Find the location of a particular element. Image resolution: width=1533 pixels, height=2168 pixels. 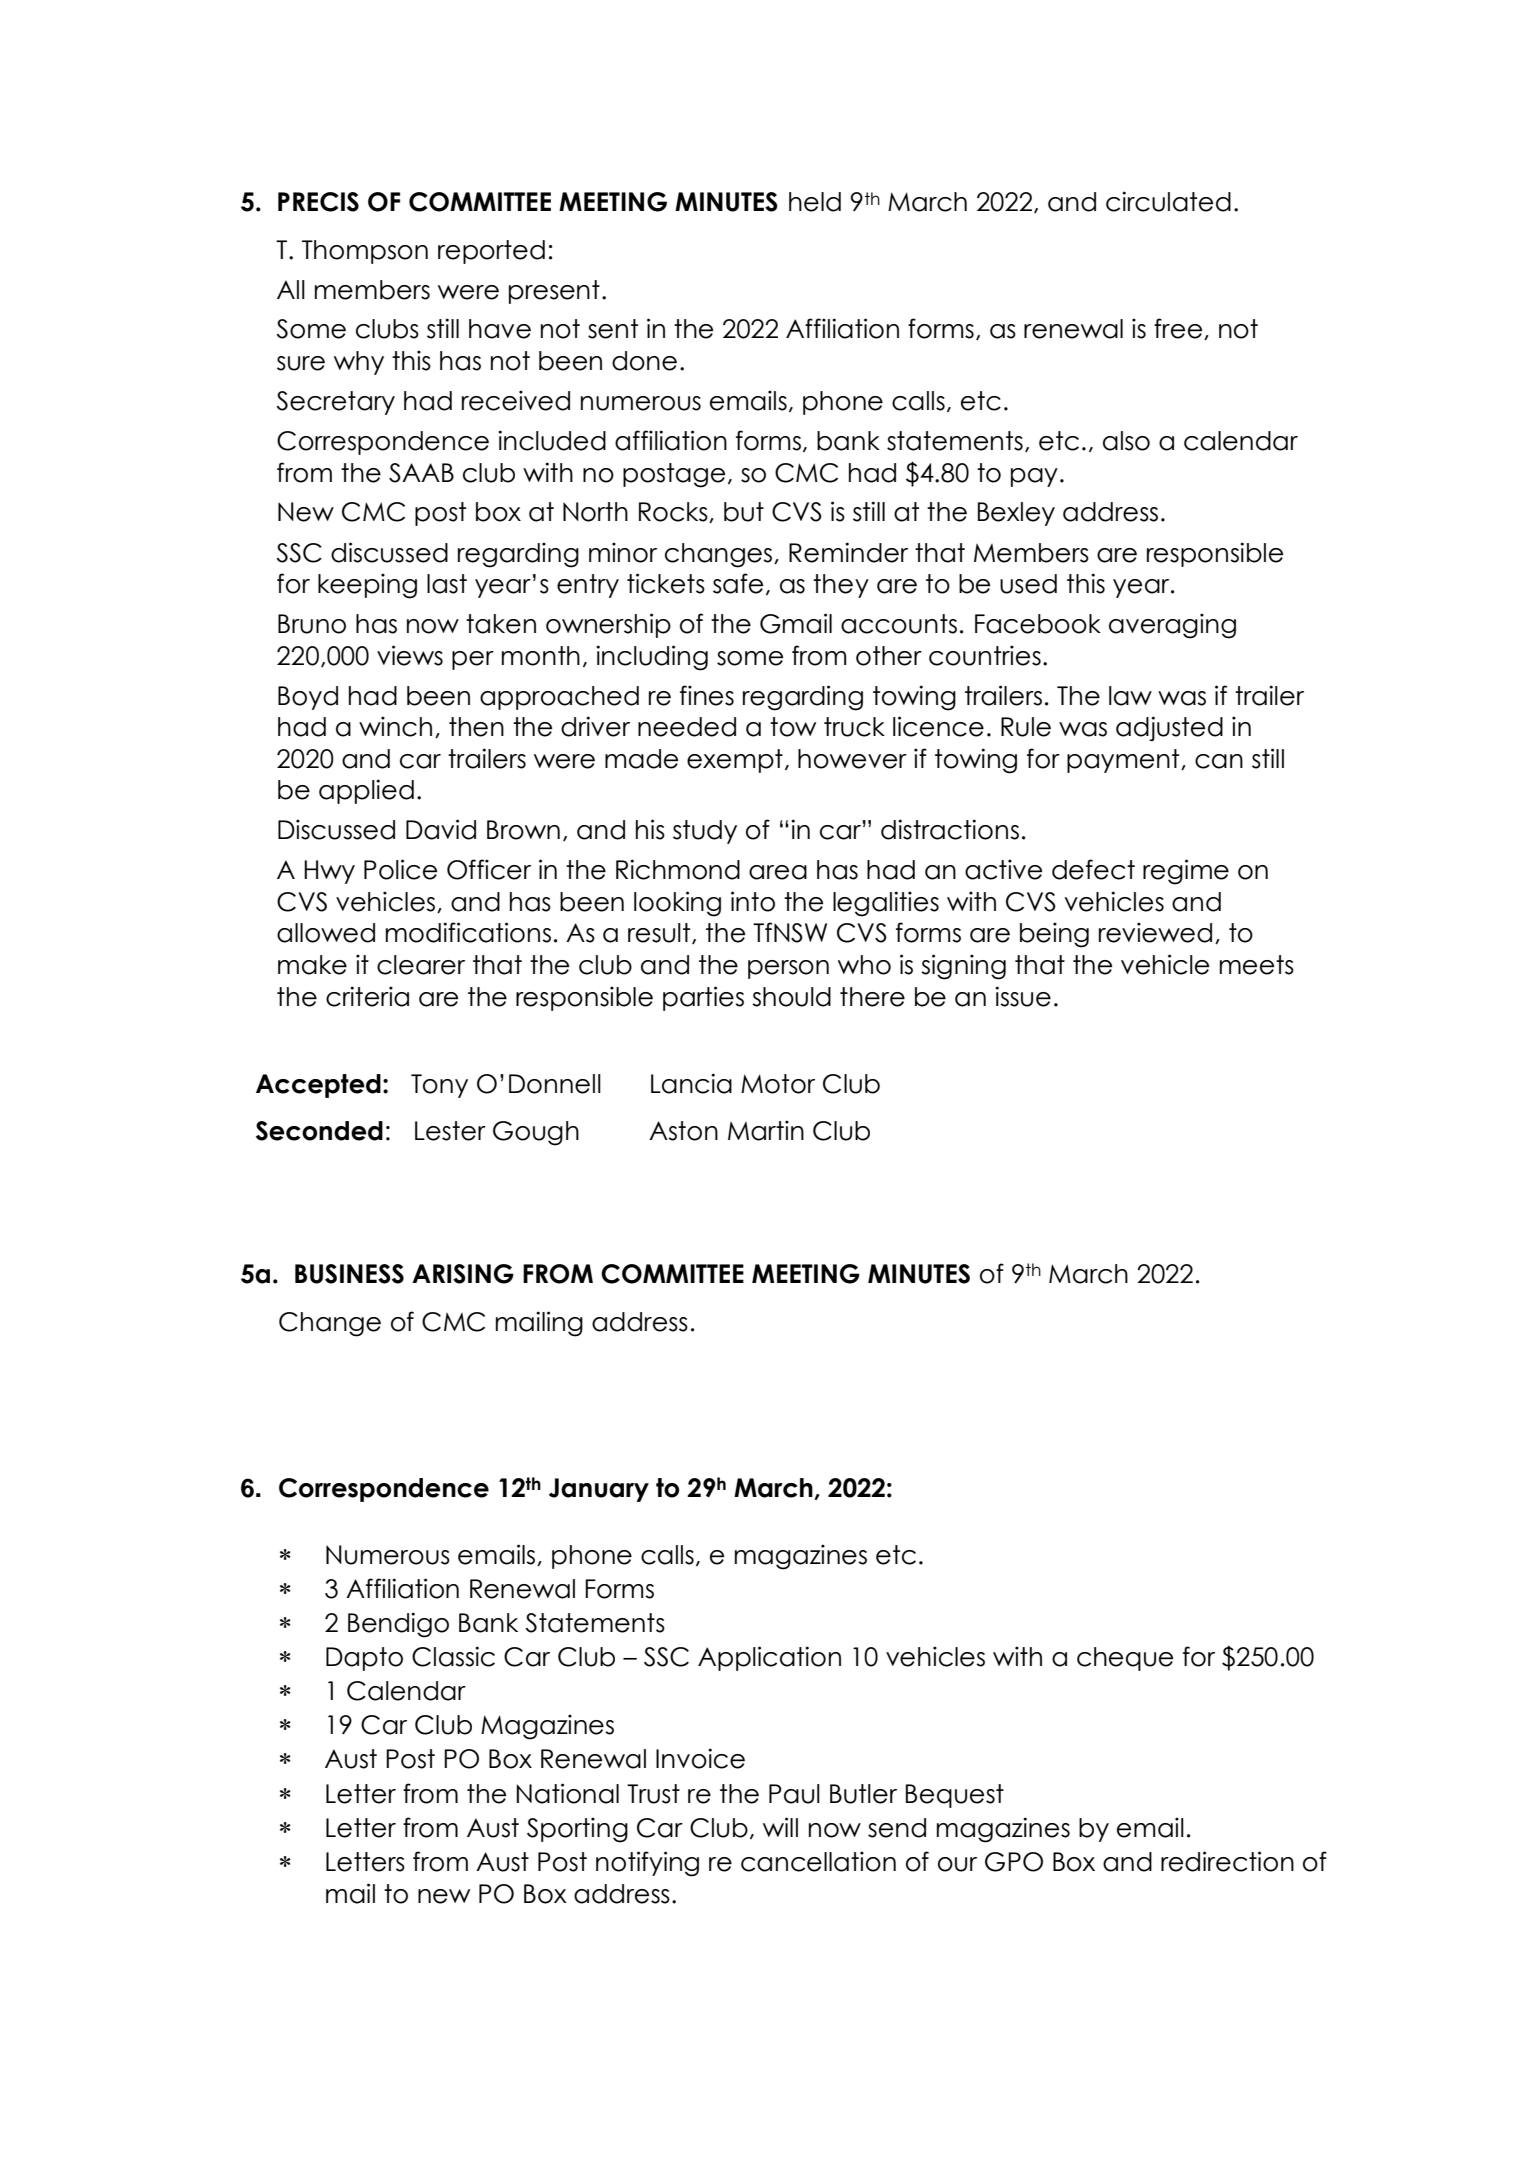

ARISING is located at coordinates (463, 1274).
